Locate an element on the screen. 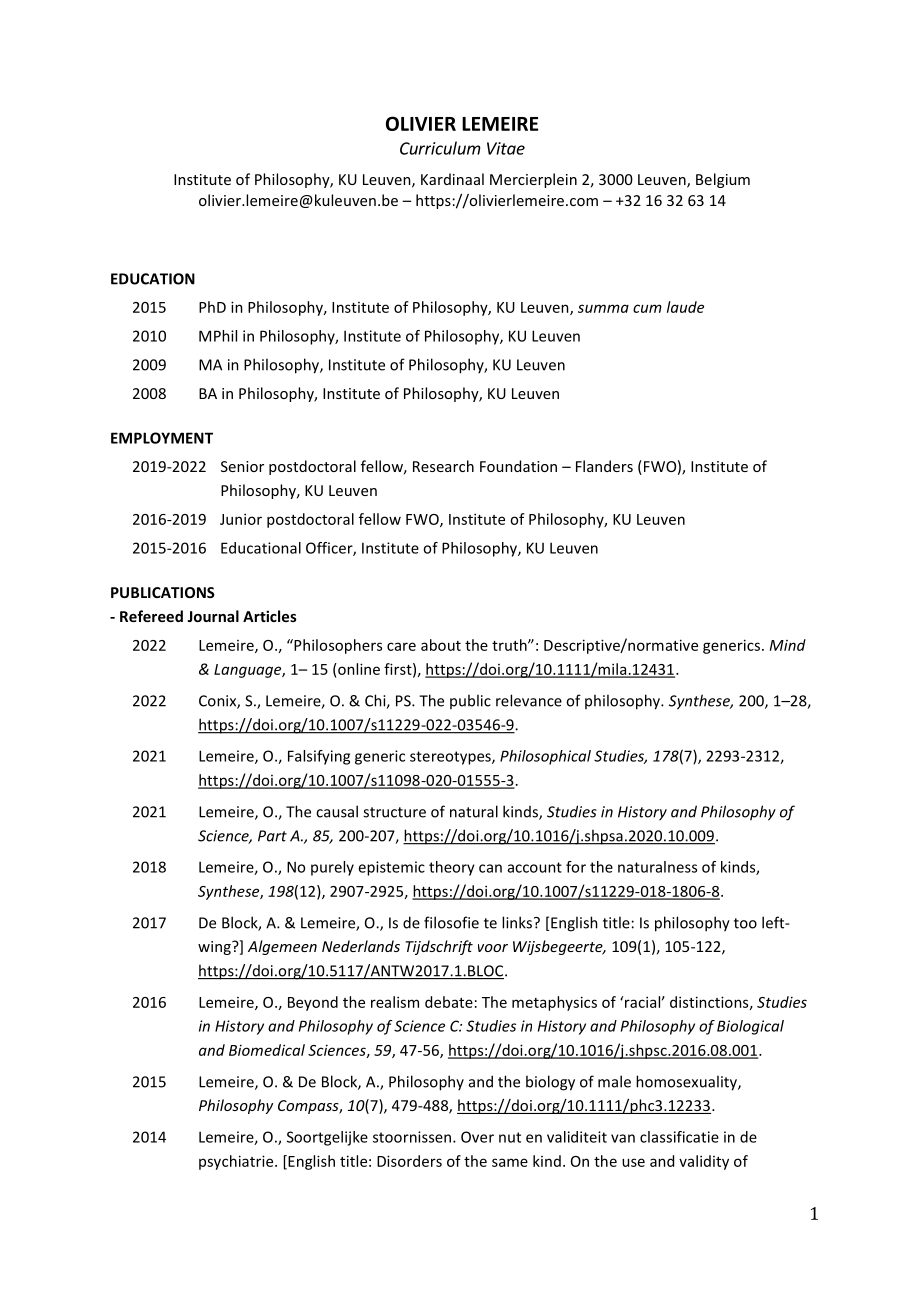 This screenshot has width=924, height=1309. validity is located at coordinates (704, 1162).
